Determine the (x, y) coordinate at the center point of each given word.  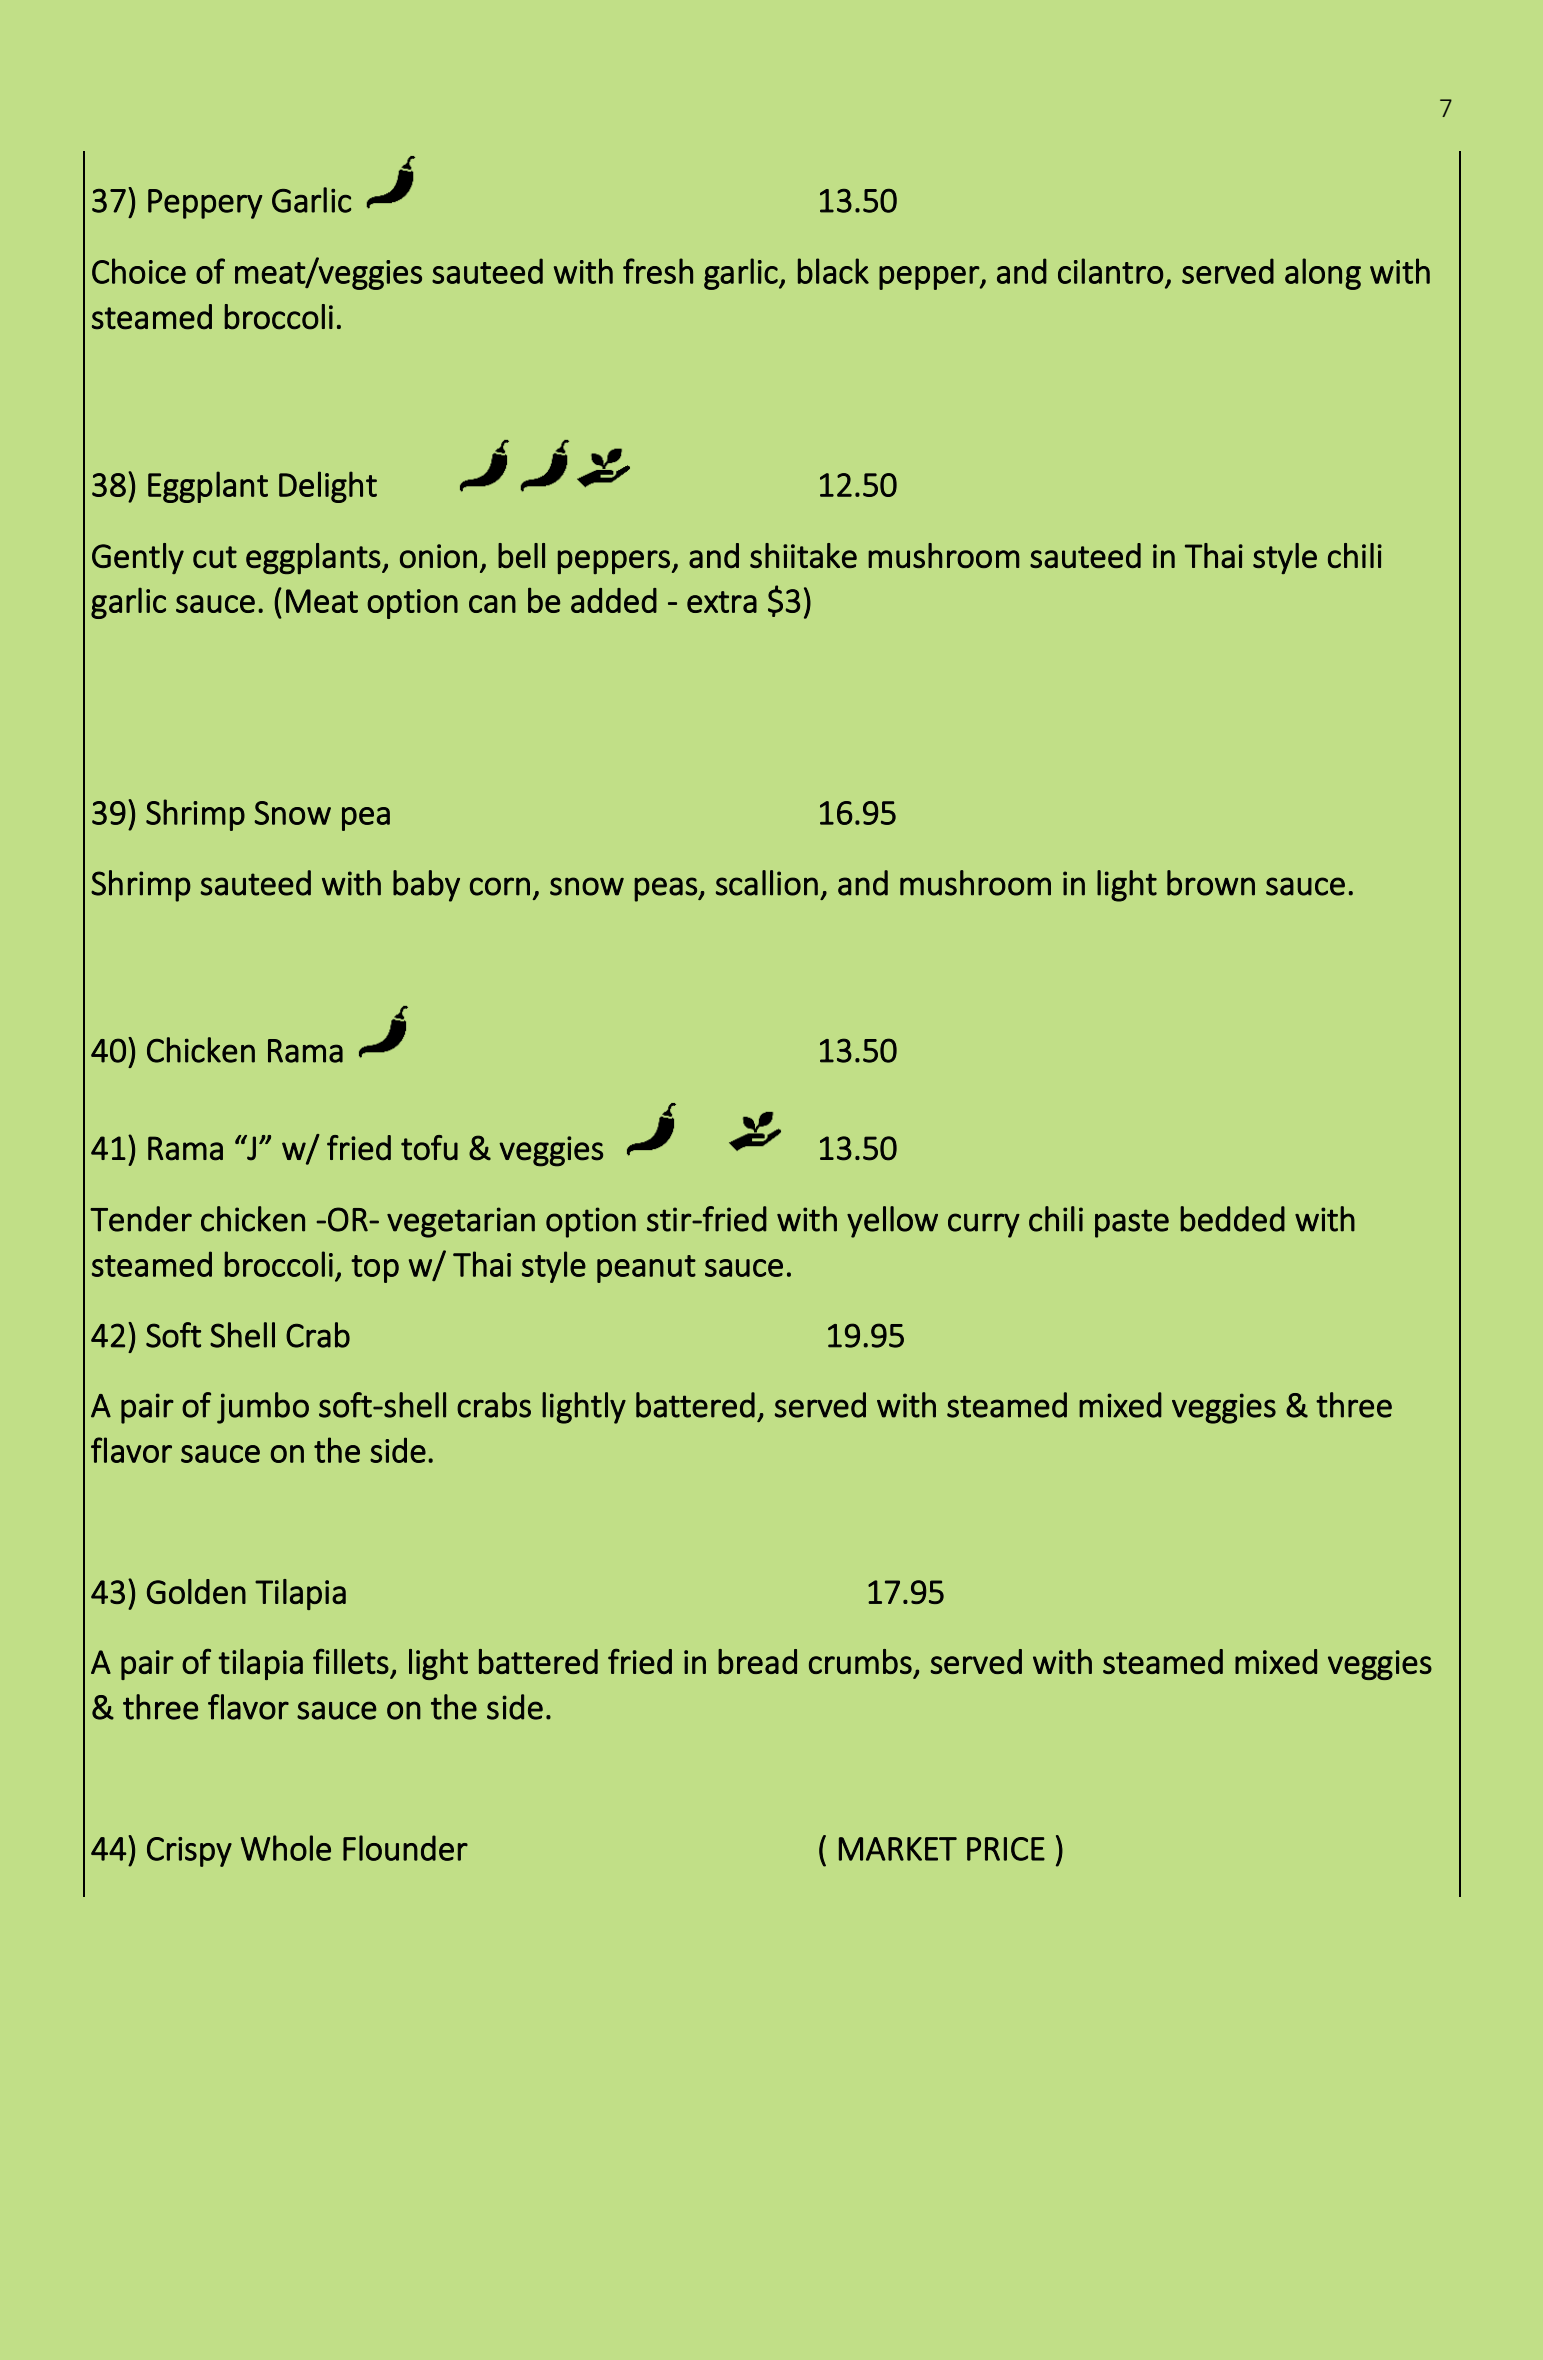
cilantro (1110, 271)
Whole (286, 1848)
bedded (1232, 1219)
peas (666, 889)
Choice (139, 271)
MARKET (898, 1849)
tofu (429, 1148)
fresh (658, 271)
